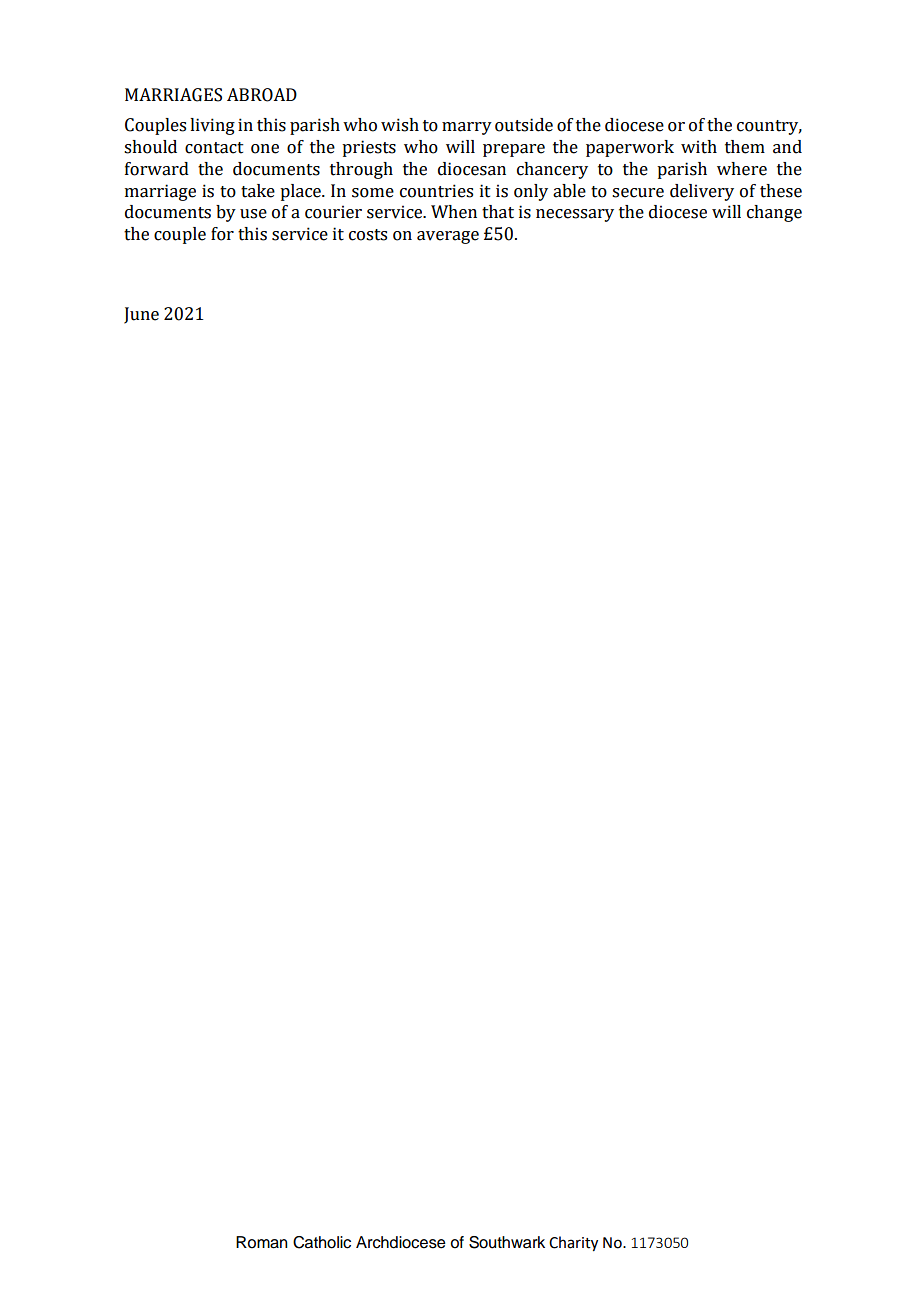 This document has height=1307, width=924. What do you see at coordinates (507, 1242) in the document?
I see `Southwark` at bounding box center [507, 1242].
